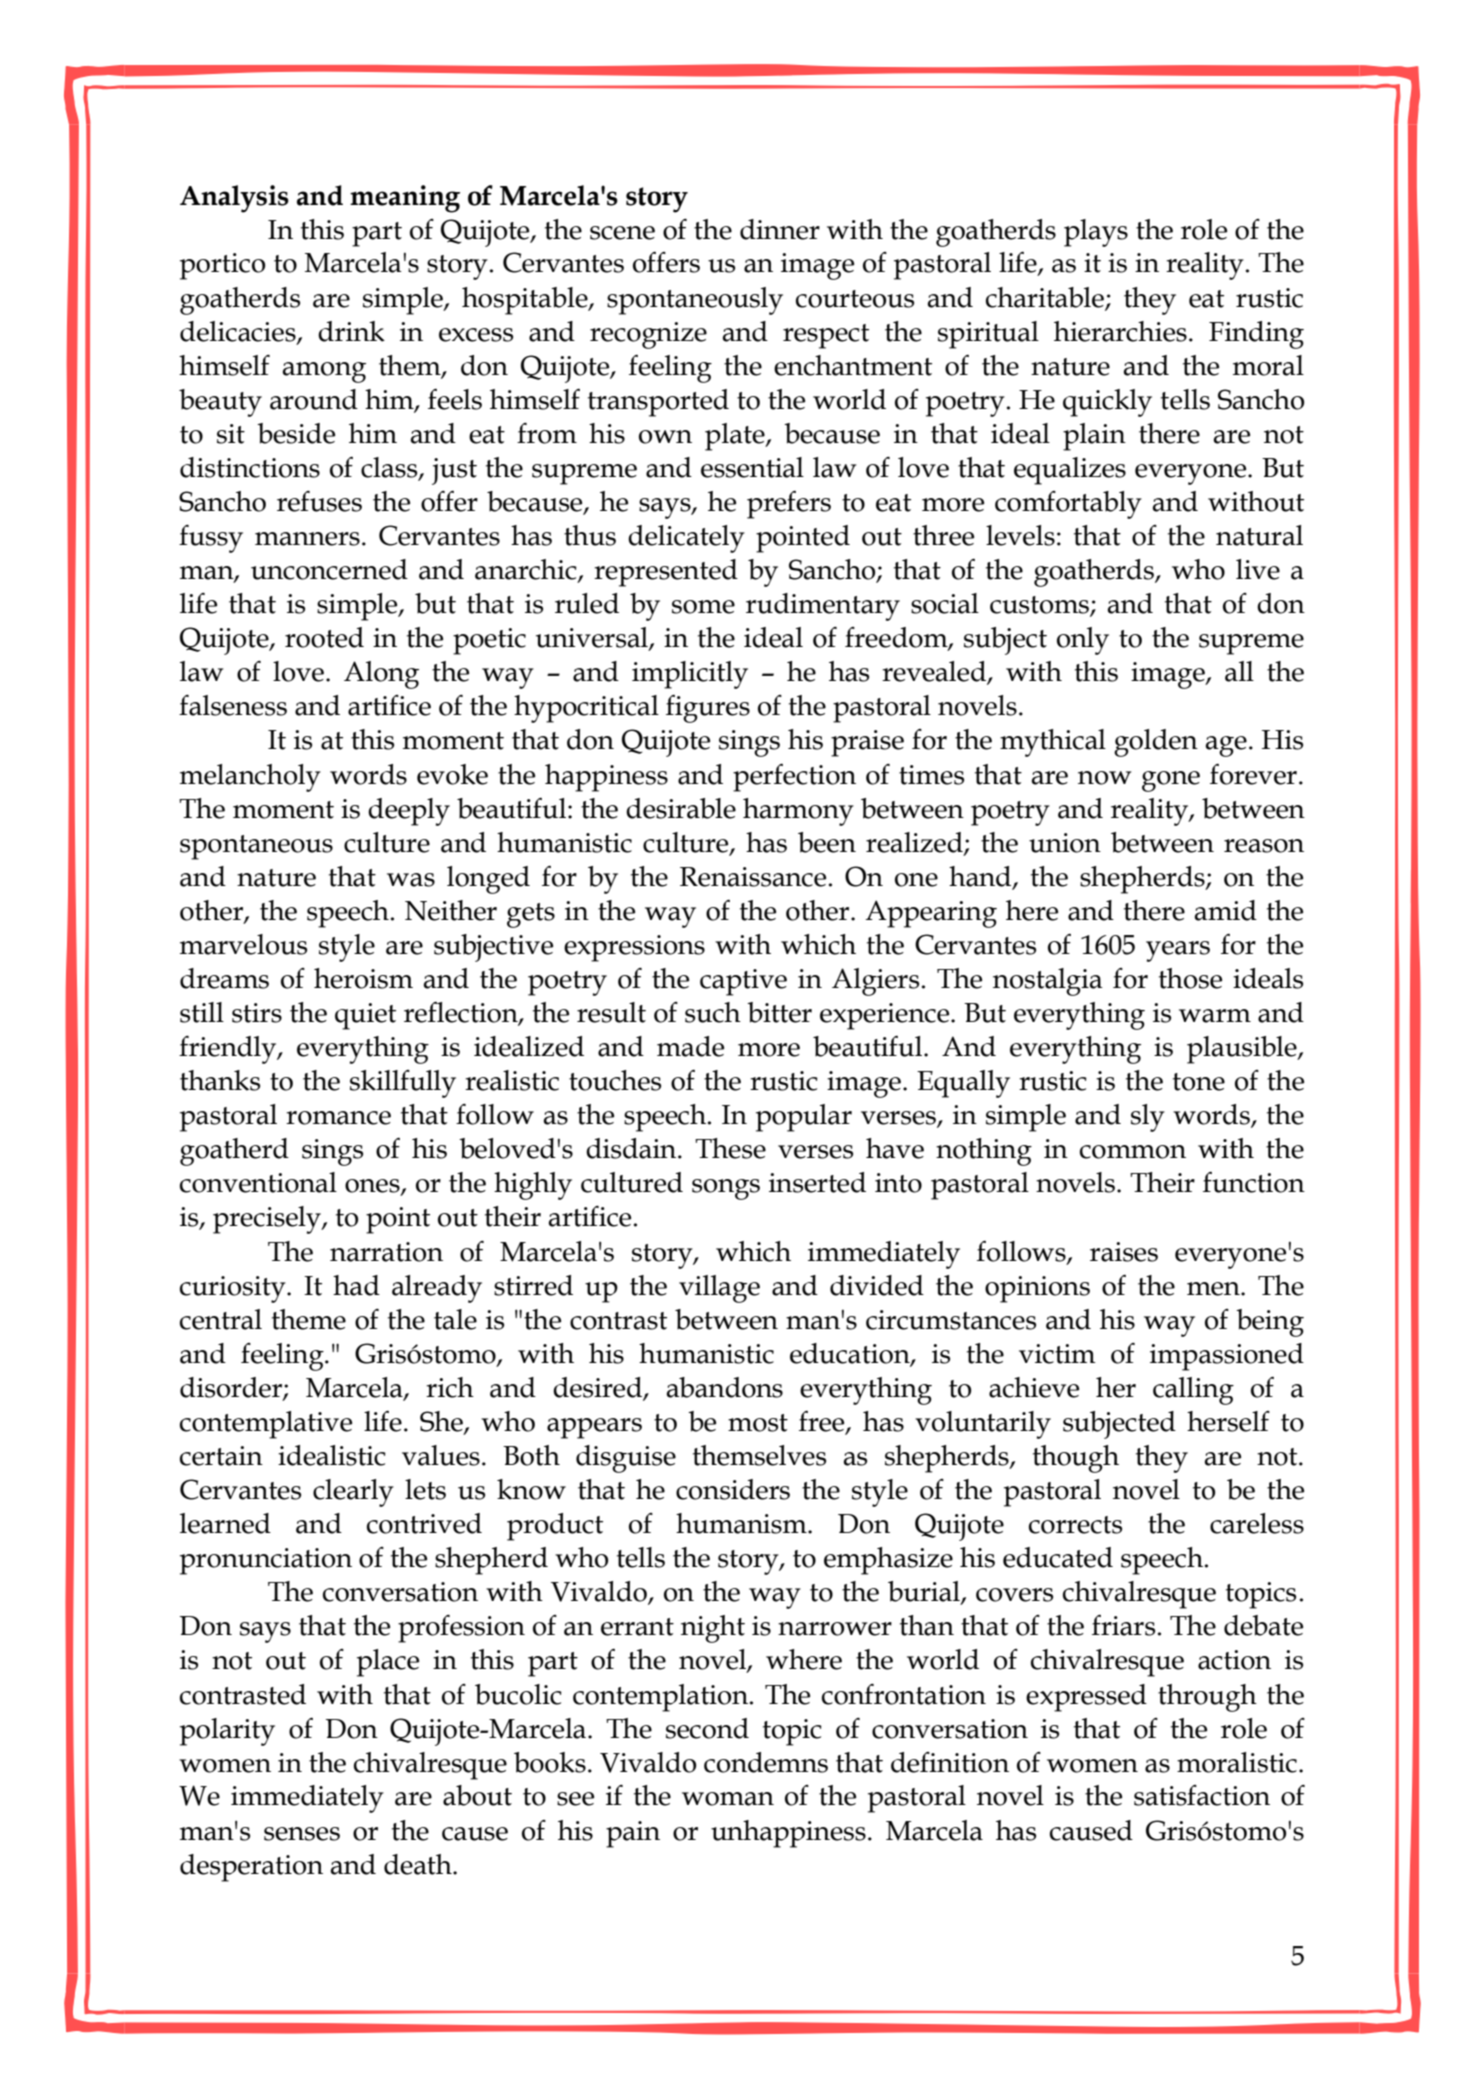 This document has height=2098, width=1484. What do you see at coordinates (728, 1799) in the document?
I see `woman` at bounding box center [728, 1799].
